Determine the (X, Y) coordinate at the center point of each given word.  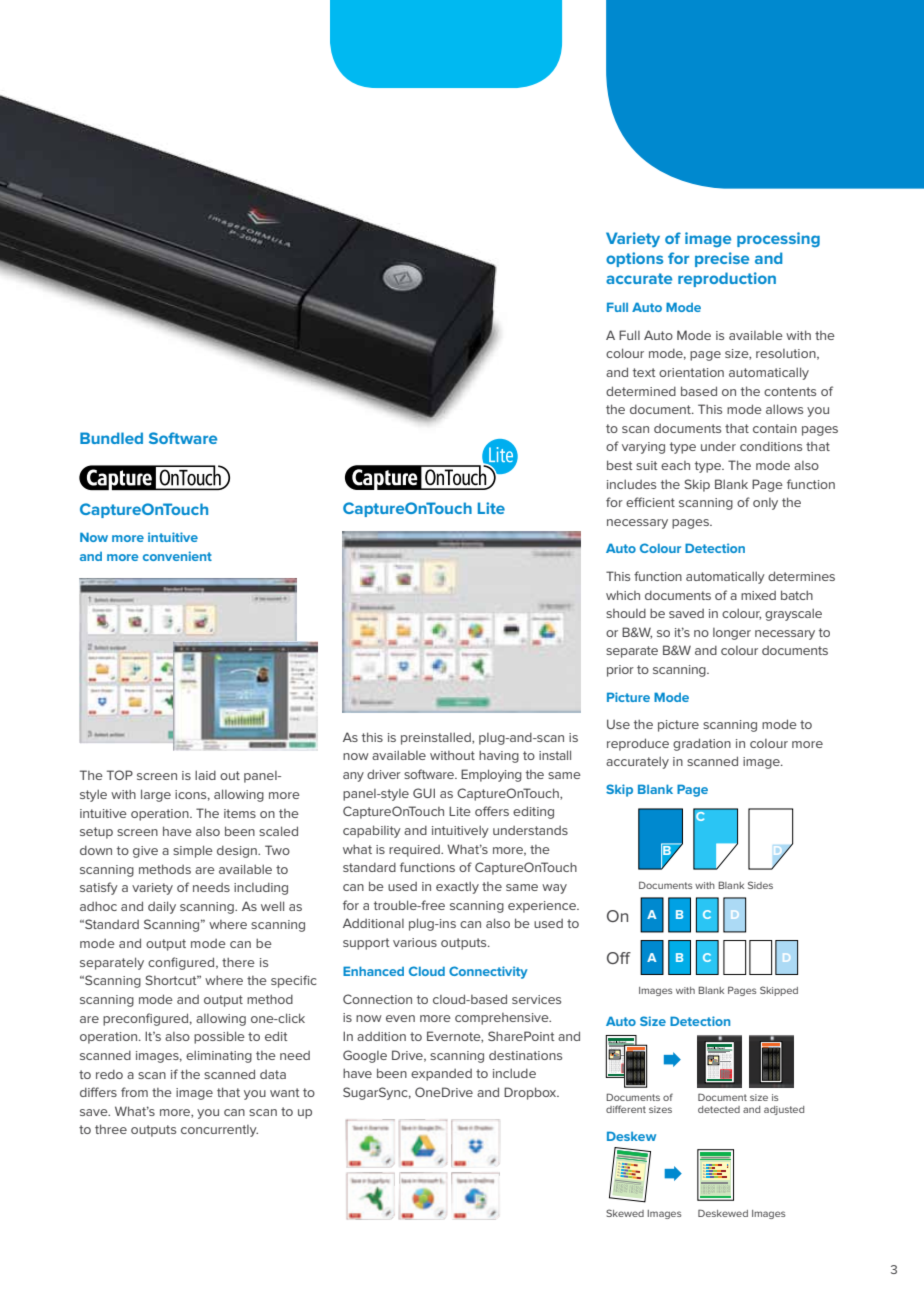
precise (722, 259)
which (623, 595)
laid (205, 775)
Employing (491, 775)
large (156, 795)
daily (162, 907)
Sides (760, 885)
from (134, 1092)
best (620, 465)
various (415, 942)
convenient (177, 556)
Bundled (111, 438)
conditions (771, 446)
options (634, 259)
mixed (758, 595)
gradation (702, 744)
